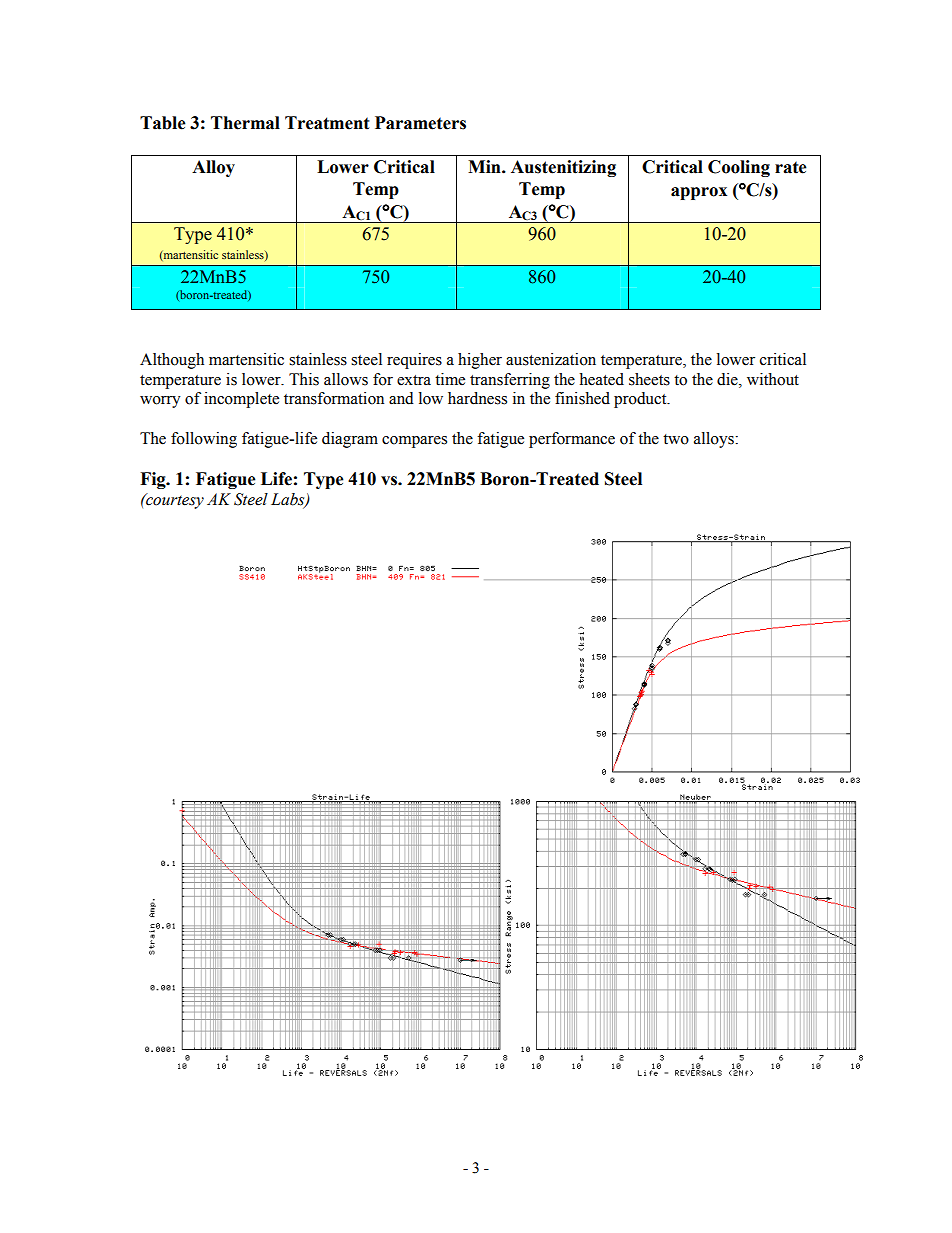  What do you see at coordinates (245, 123) in the screenshot?
I see `Thermal` at bounding box center [245, 123].
